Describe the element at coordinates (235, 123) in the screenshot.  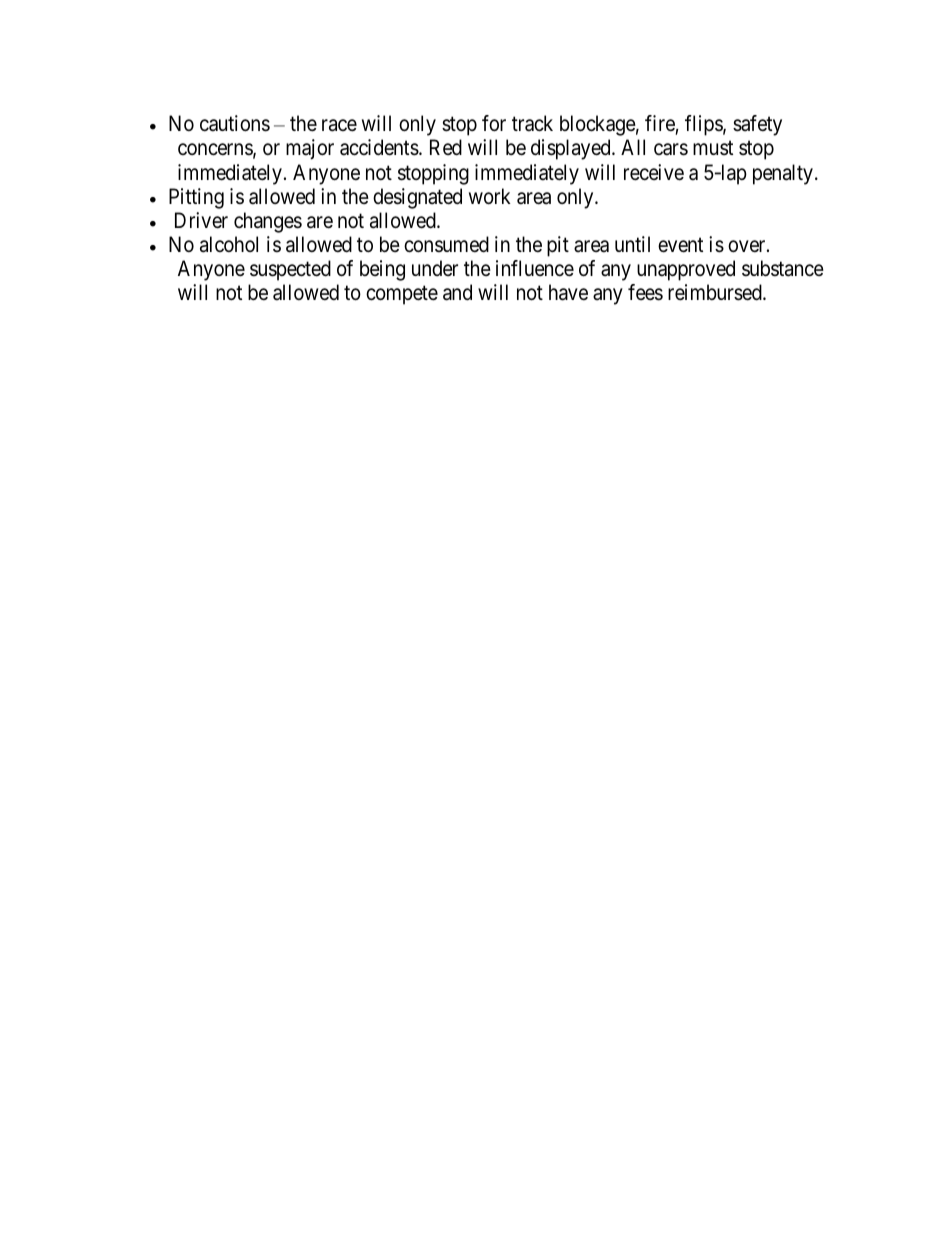
I see `cautions` at that location.
